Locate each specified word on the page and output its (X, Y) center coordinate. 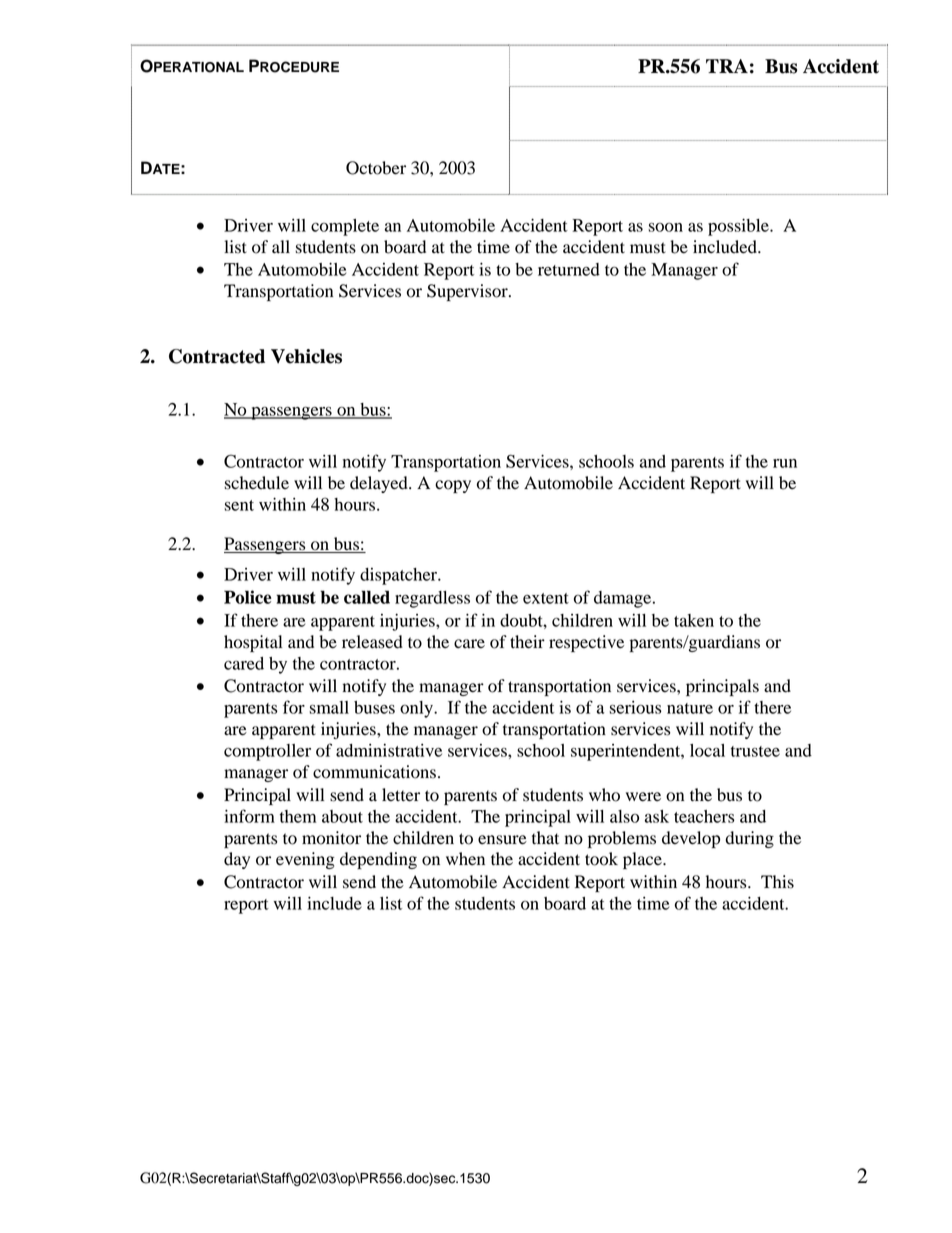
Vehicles (306, 356)
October (376, 168)
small (329, 707)
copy (453, 486)
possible (739, 227)
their (527, 642)
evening (305, 860)
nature (690, 708)
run (785, 463)
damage (624, 599)
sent (239, 505)
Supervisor (468, 292)
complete (345, 227)
